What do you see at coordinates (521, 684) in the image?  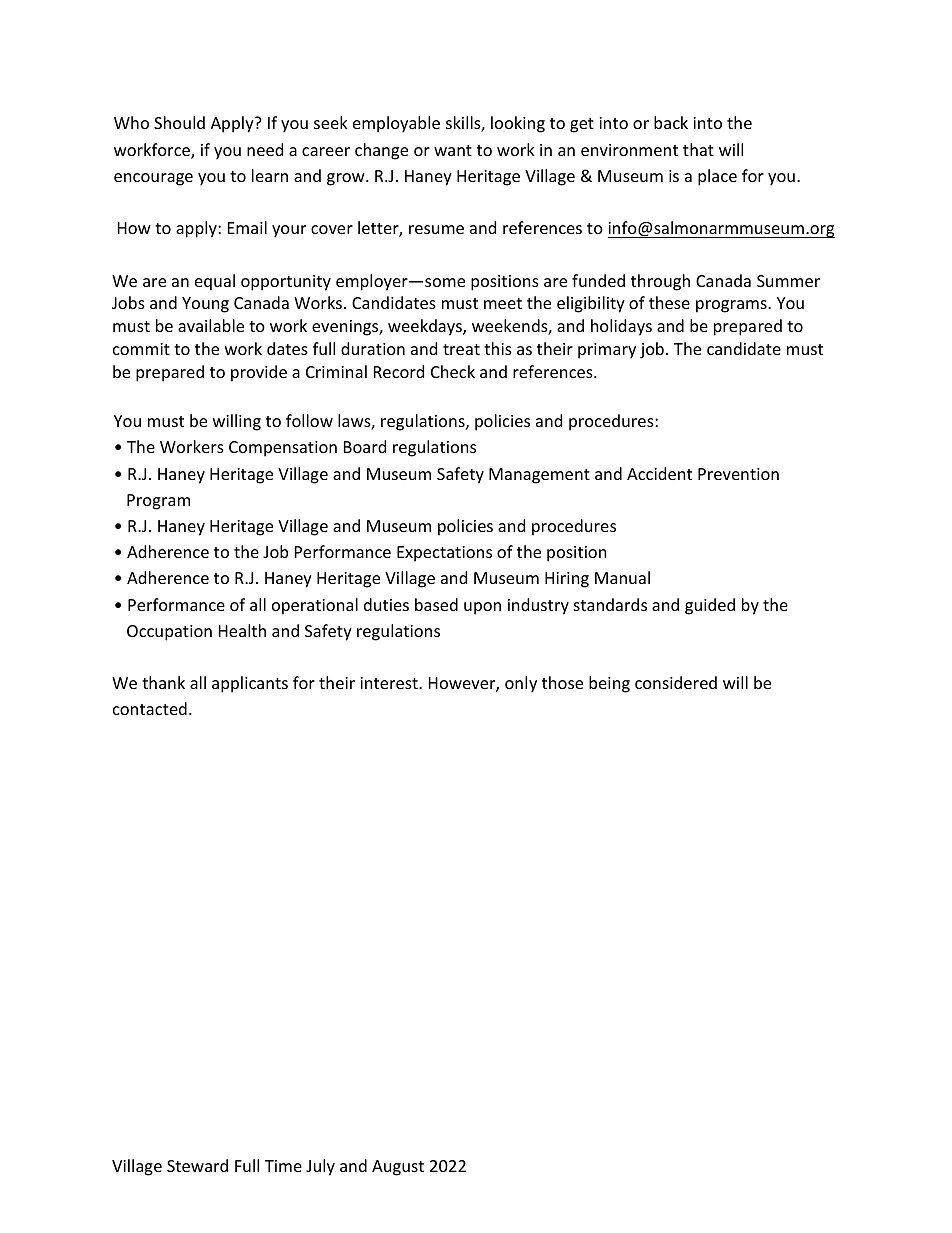 I see `only` at bounding box center [521, 684].
